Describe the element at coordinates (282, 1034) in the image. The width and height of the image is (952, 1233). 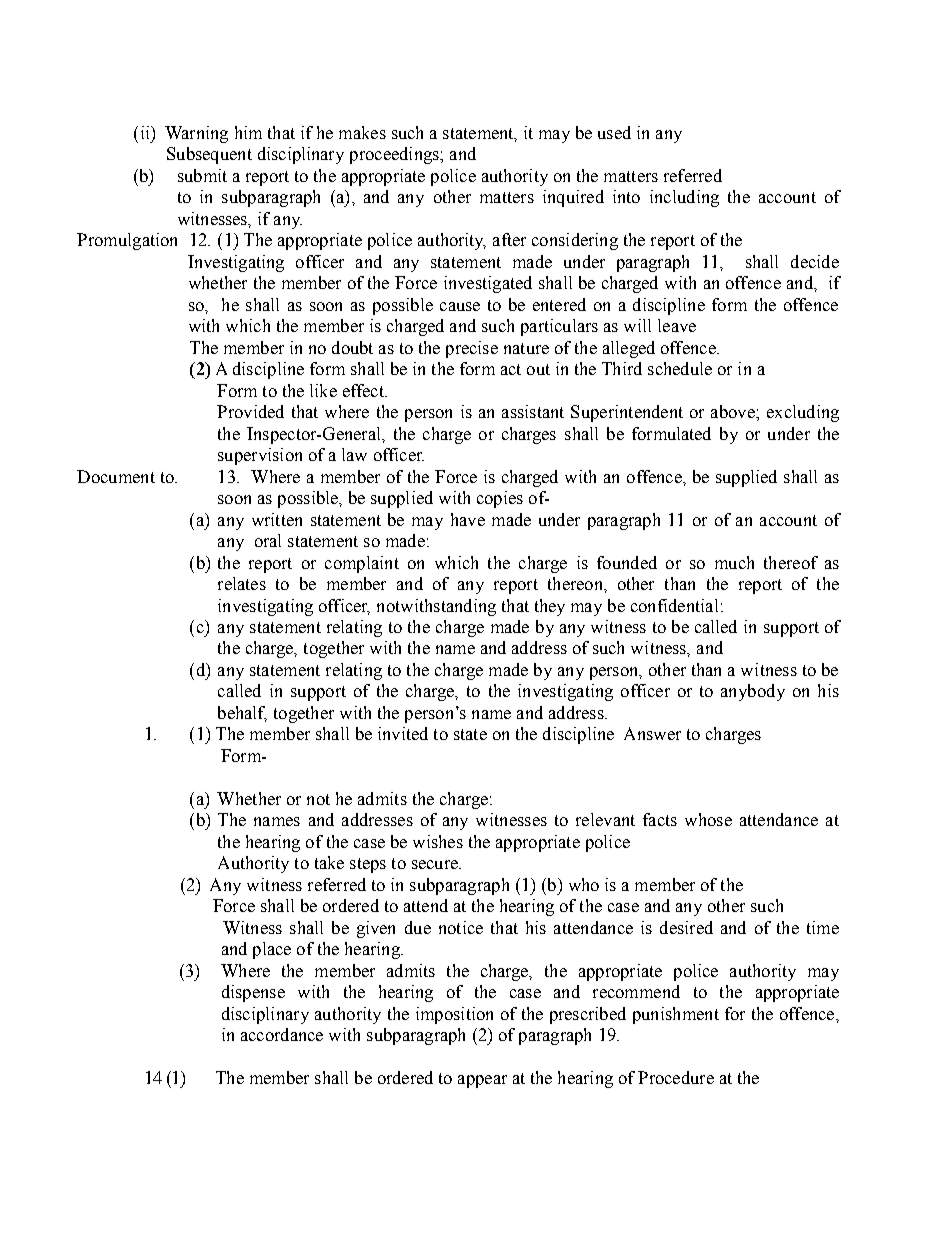
I see `accordance` at that location.
